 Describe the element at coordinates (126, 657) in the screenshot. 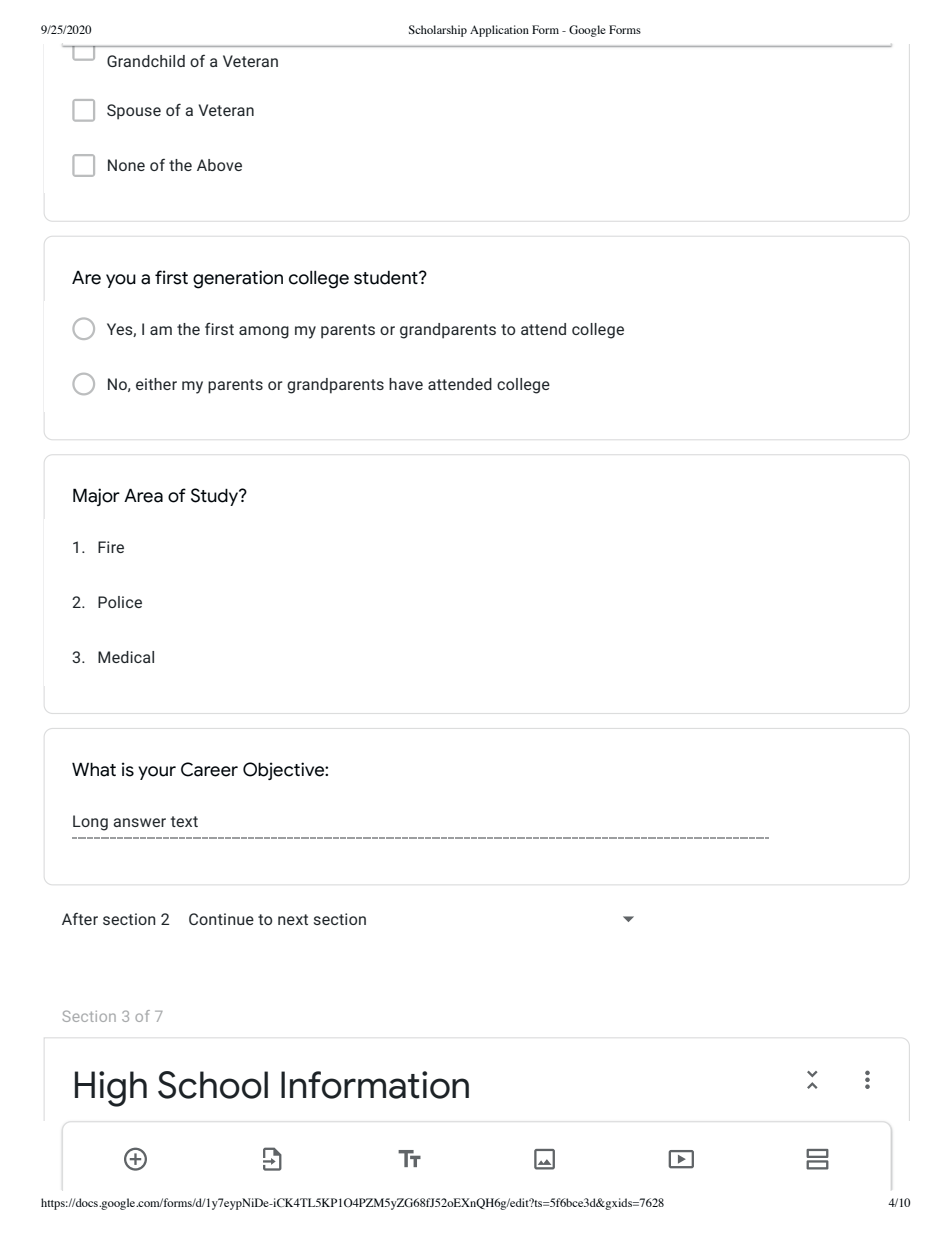

I see `Medical` at that location.
